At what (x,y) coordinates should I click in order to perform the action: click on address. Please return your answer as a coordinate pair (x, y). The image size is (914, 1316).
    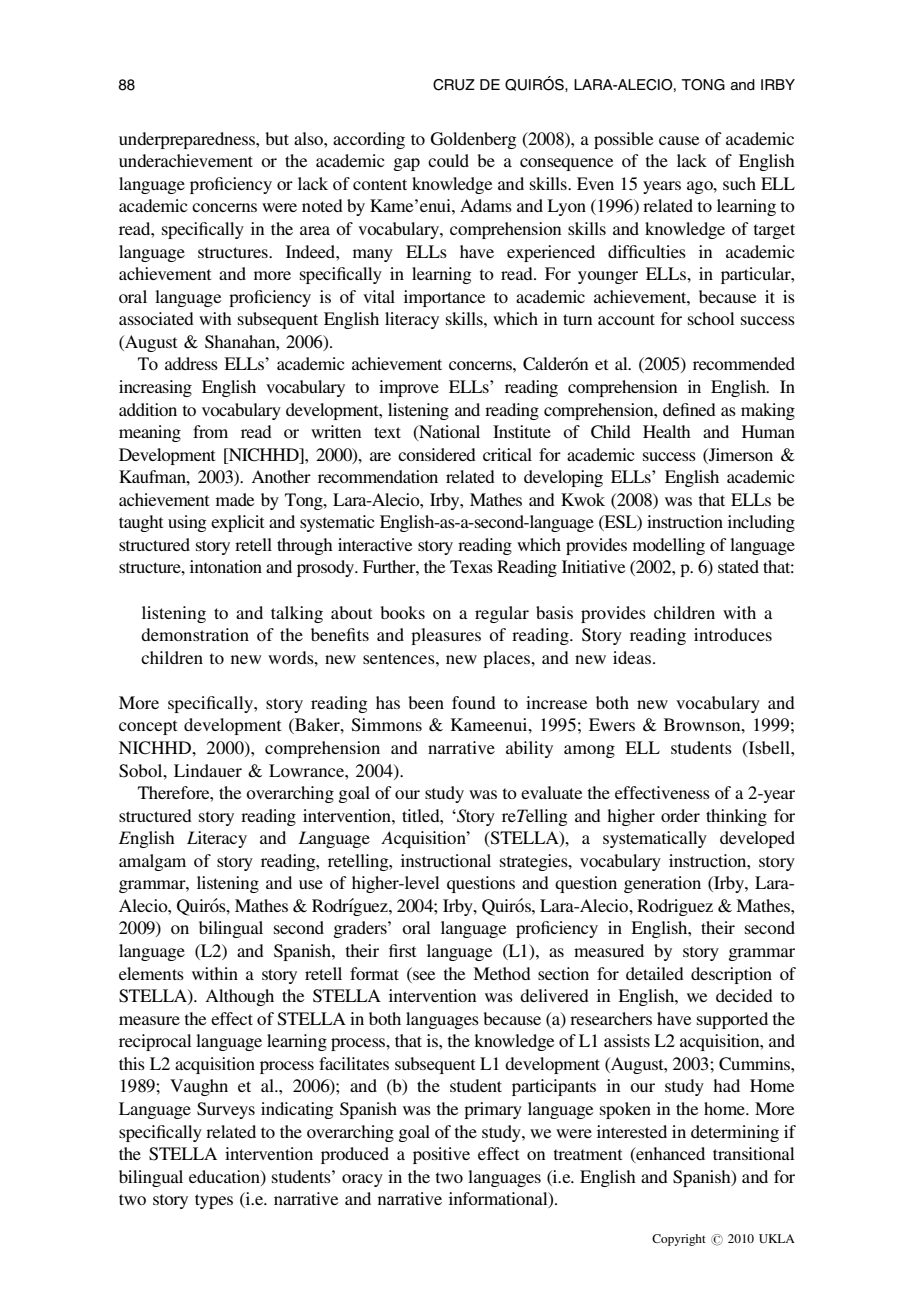
    Looking at the image, I should click on (191, 363).
